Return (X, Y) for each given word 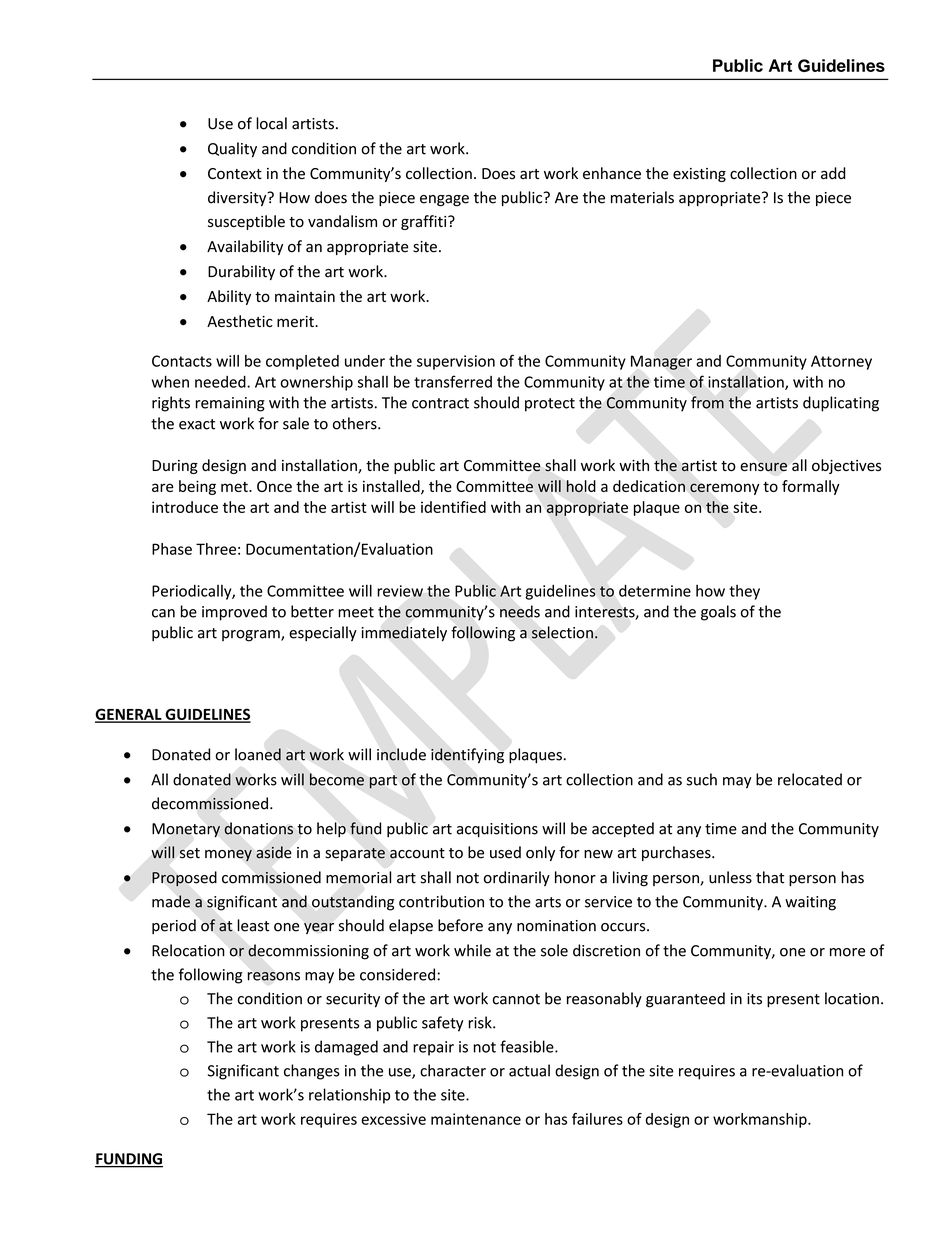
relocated (810, 779)
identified (453, 507)
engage (444, 201)
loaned (258, 754)
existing (699, 175)
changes (312, 1072)
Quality (232, 150)
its (754, 999)
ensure (763, 467)
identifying (467, 756)
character (453, 1070)
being (197, 487)
